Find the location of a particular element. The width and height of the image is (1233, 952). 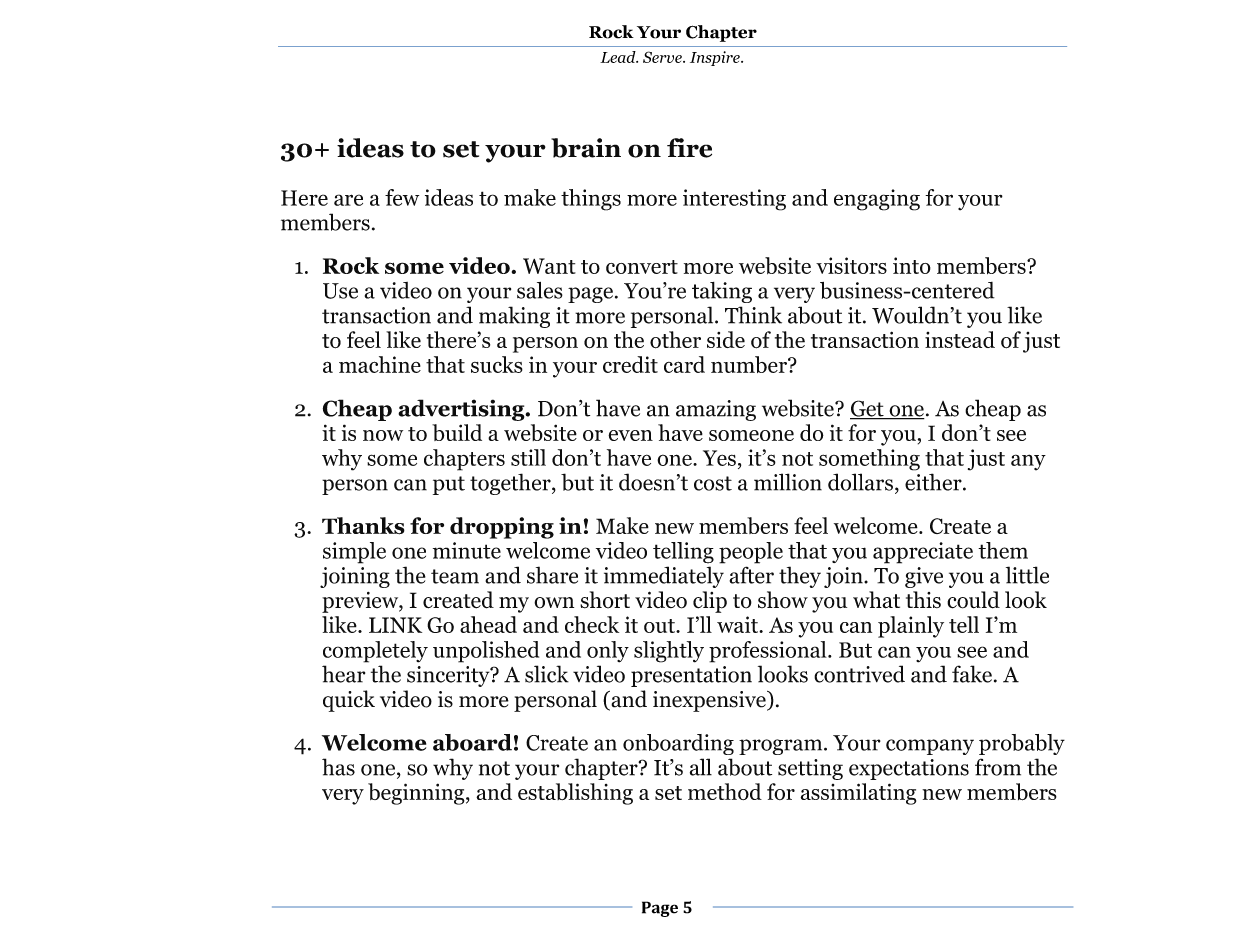

all is located at coordinates (701, 767).
